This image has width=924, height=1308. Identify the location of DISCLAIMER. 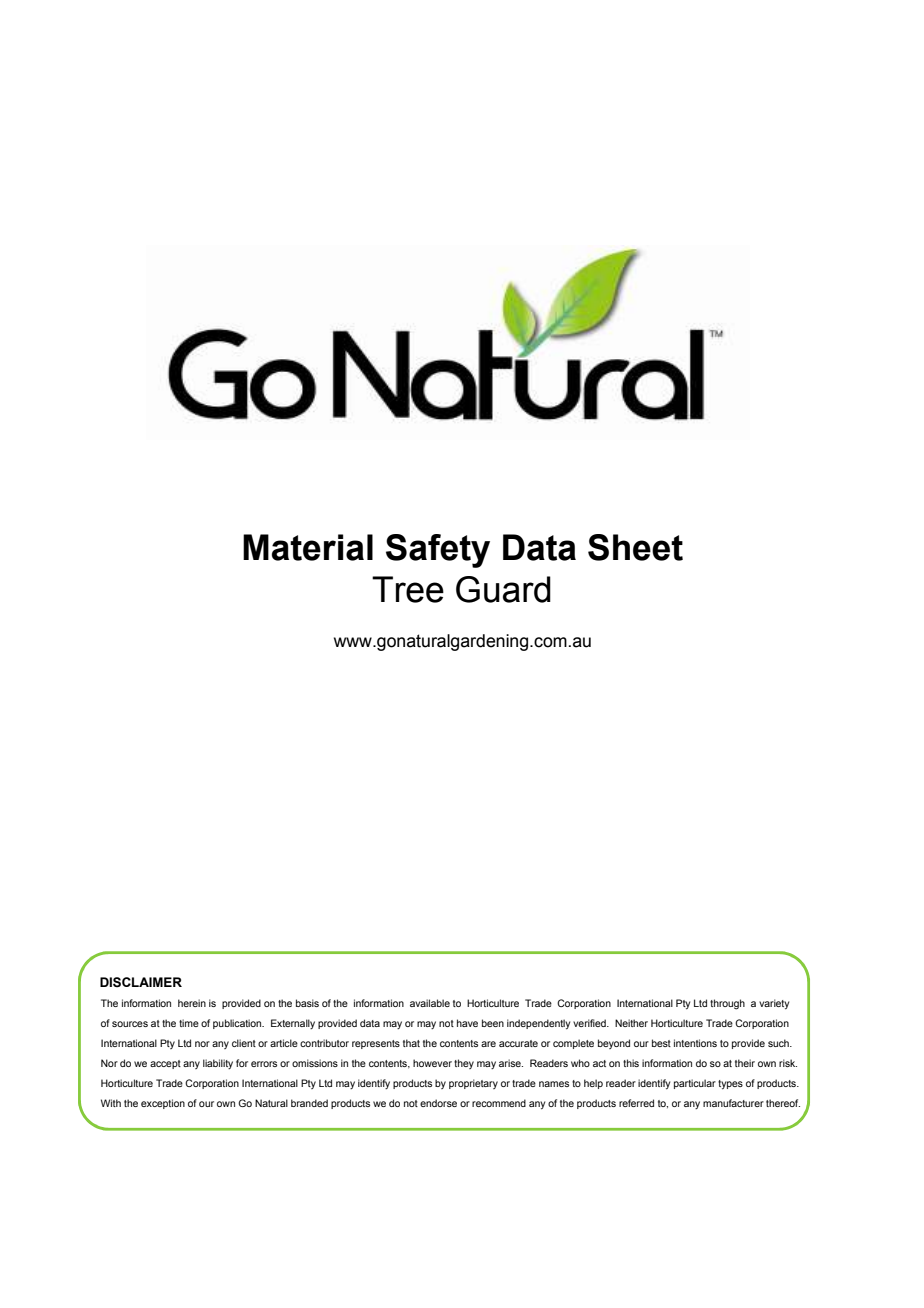
(141, 982).
